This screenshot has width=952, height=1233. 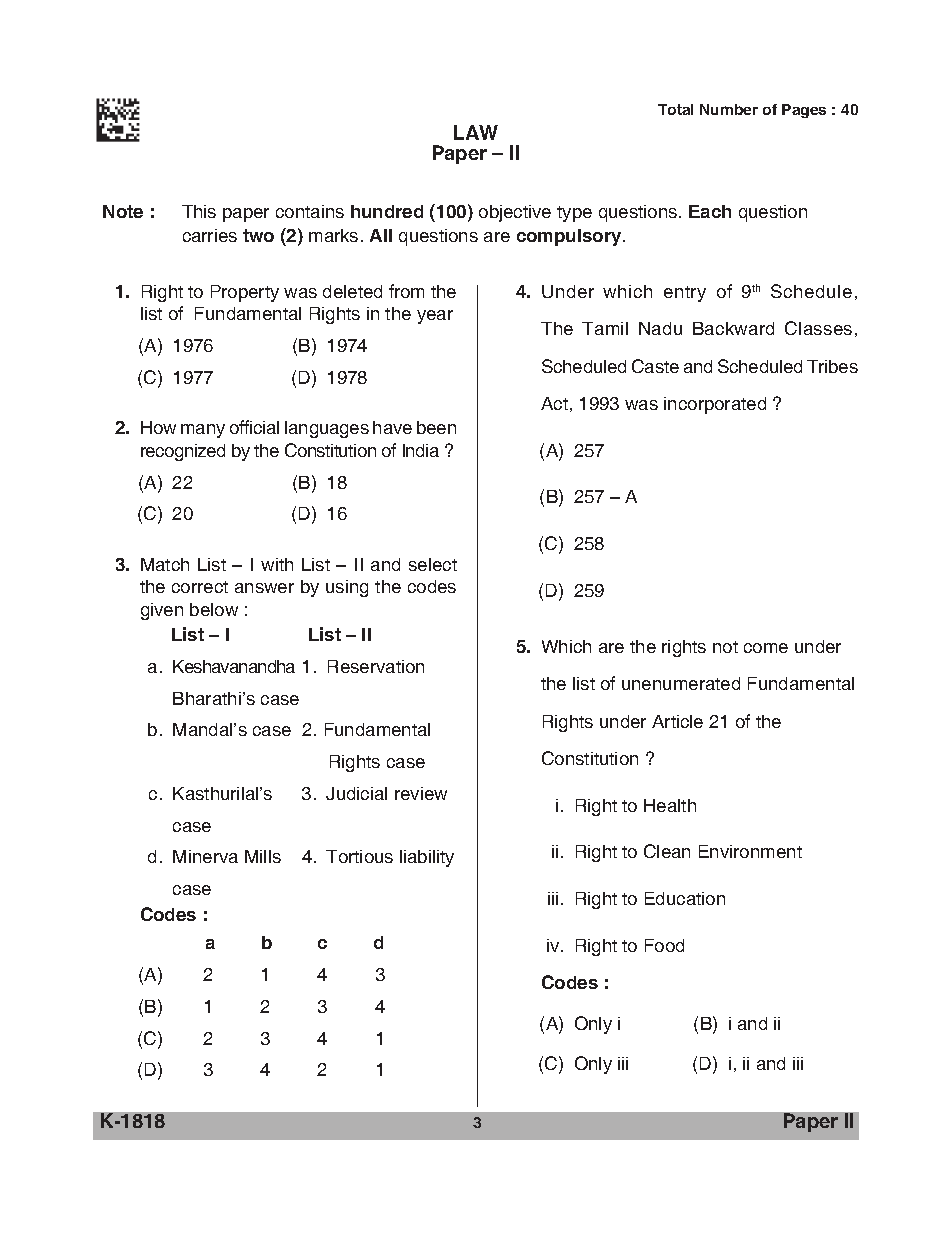 What do you see at coordinates (165, 564) in the screenshot?
I see `Match` at bounding box center [165, 564].
